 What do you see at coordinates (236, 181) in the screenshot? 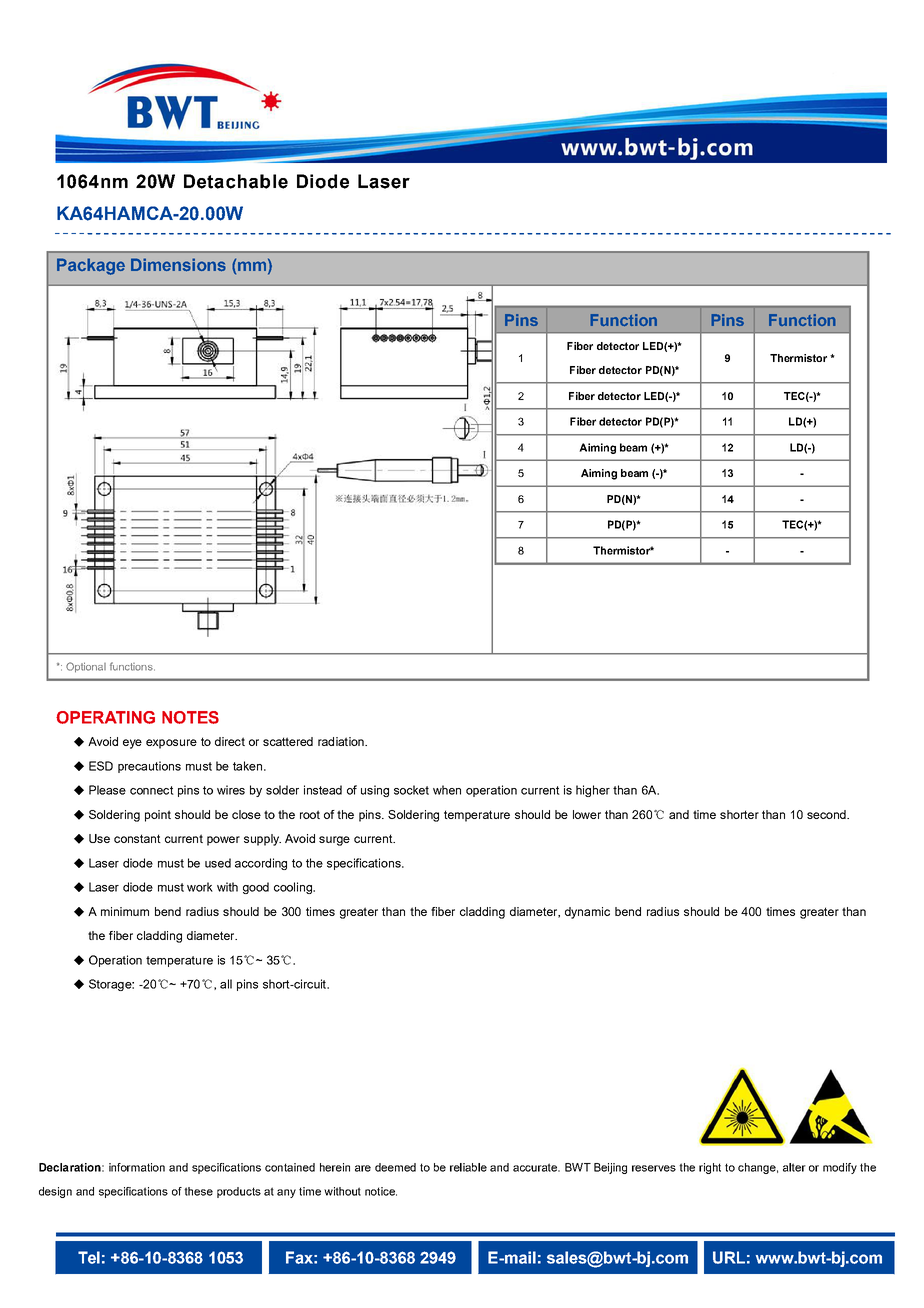
I see `Detachable` at bounding box center [236, 181].
